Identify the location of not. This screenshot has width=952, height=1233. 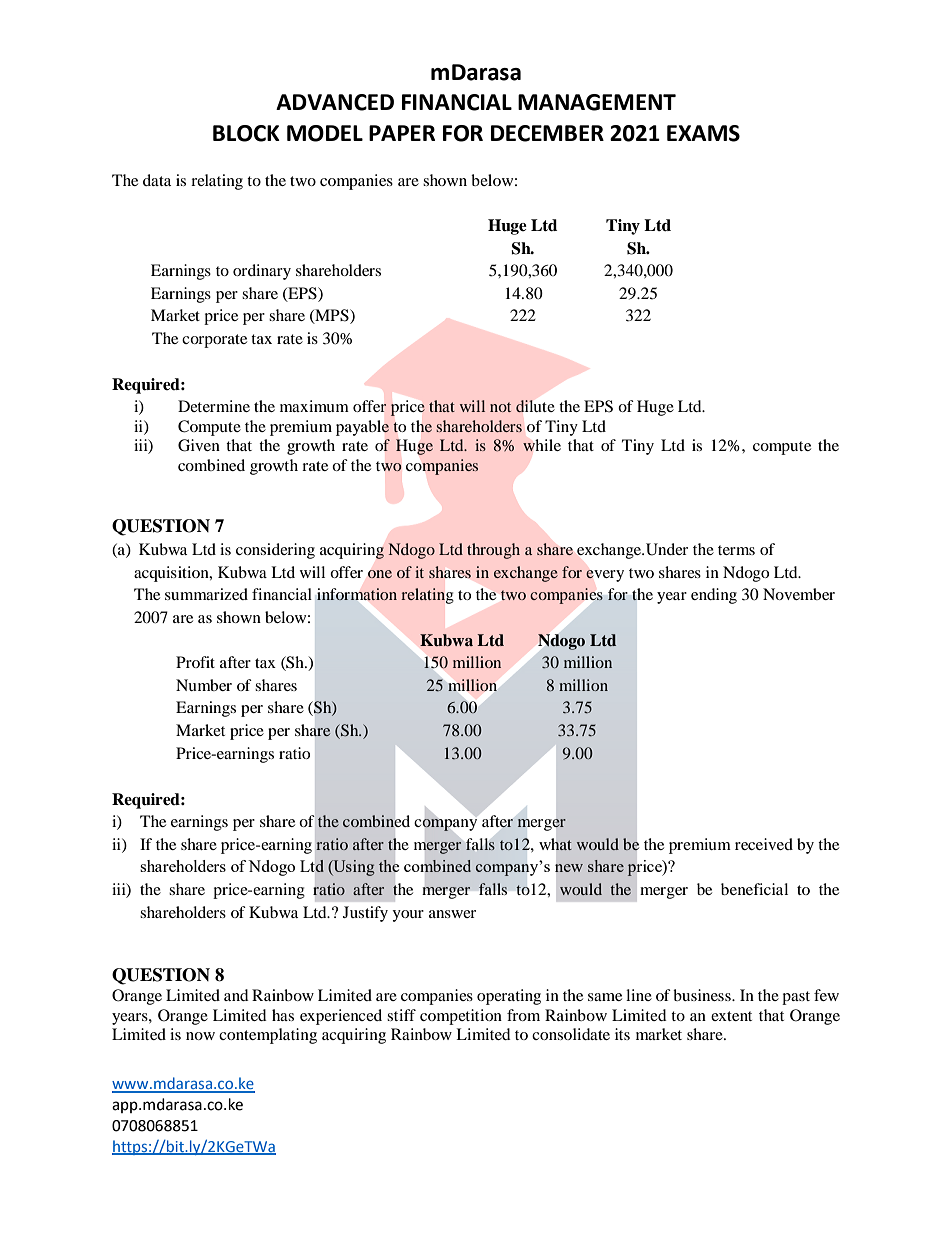
(500, 407).
